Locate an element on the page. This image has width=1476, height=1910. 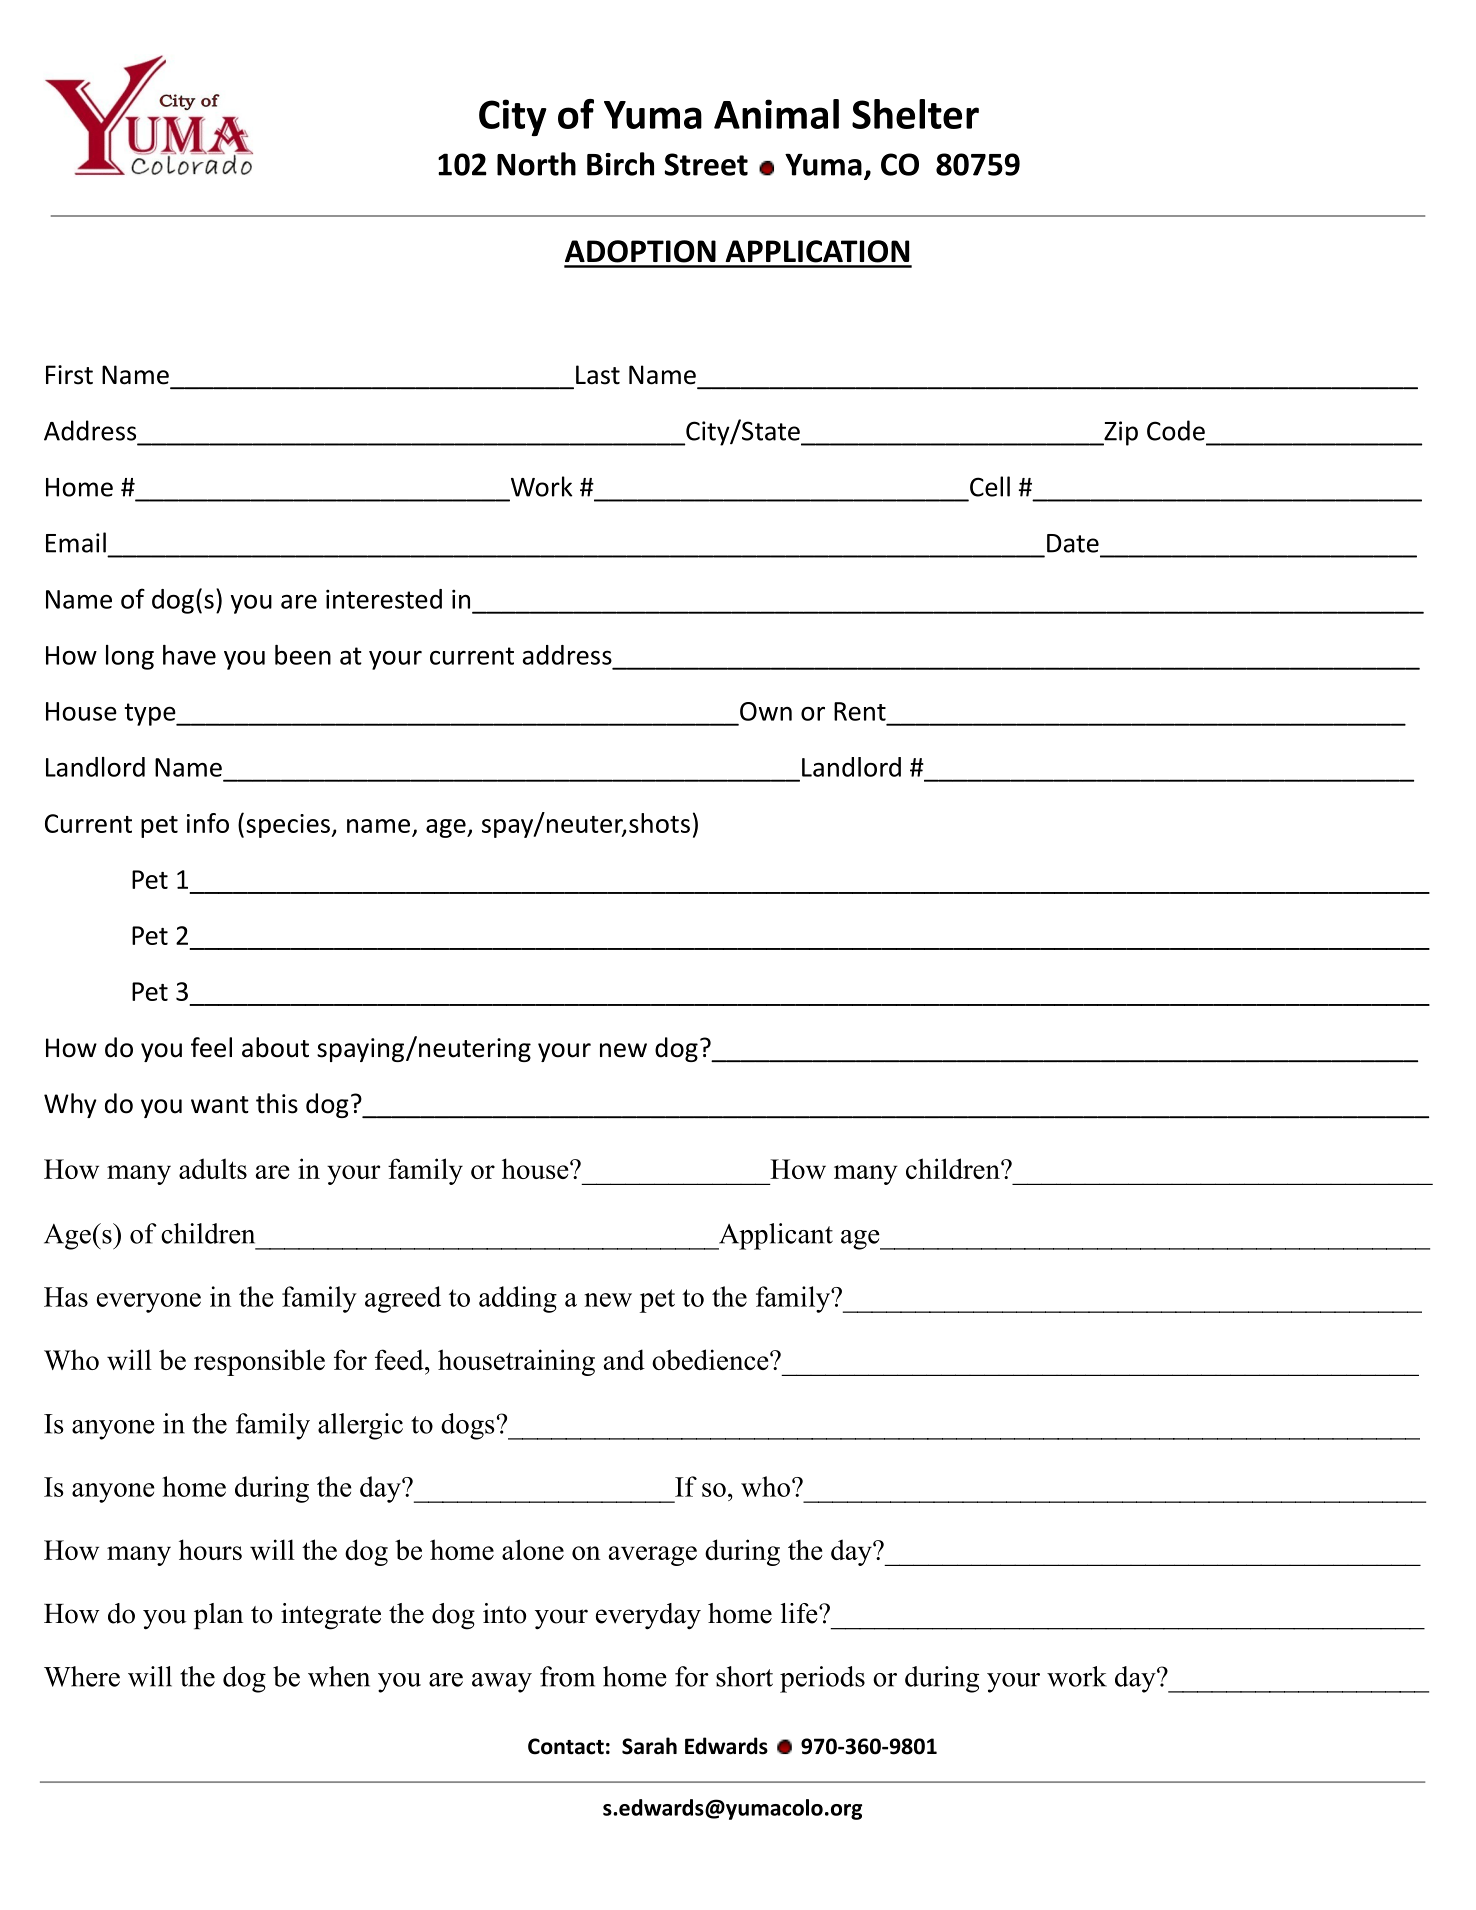
Animal is located at coordinates (776, 114).
